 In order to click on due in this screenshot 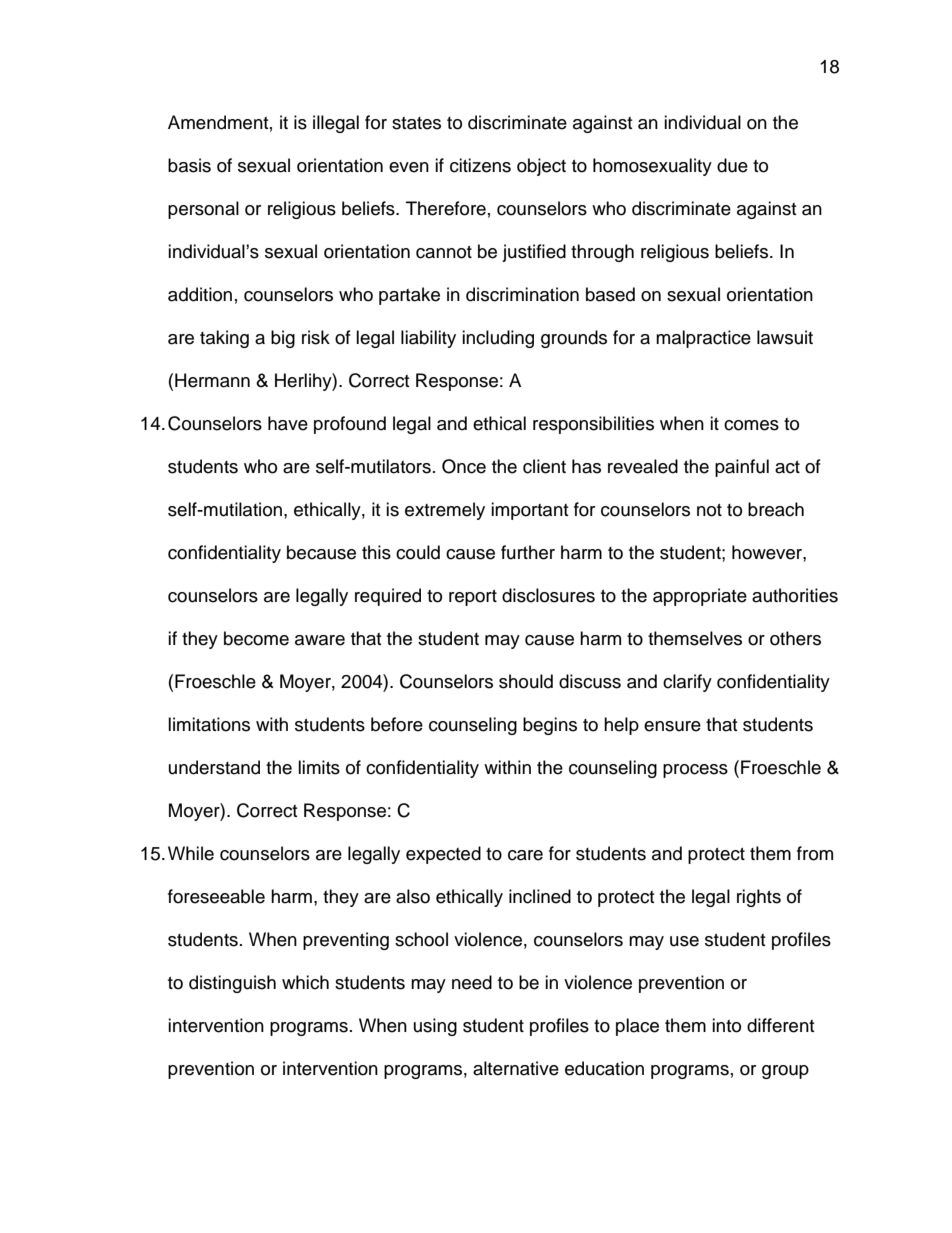, I will do `click(732, 165)`.
